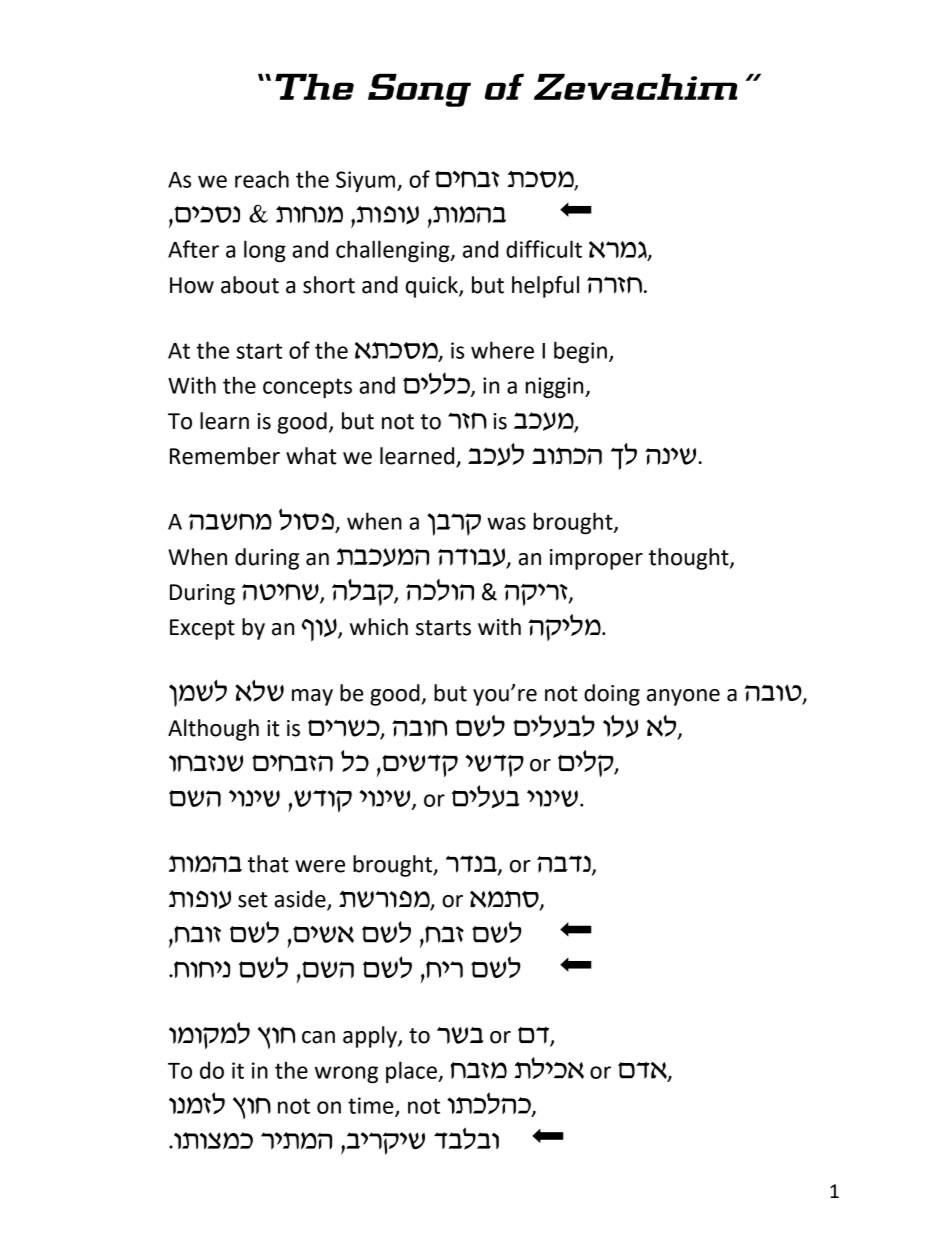  What do you see at coordinates (635, 87) in the image?
I see `Zevachim` at bounding box center [635, 87].
